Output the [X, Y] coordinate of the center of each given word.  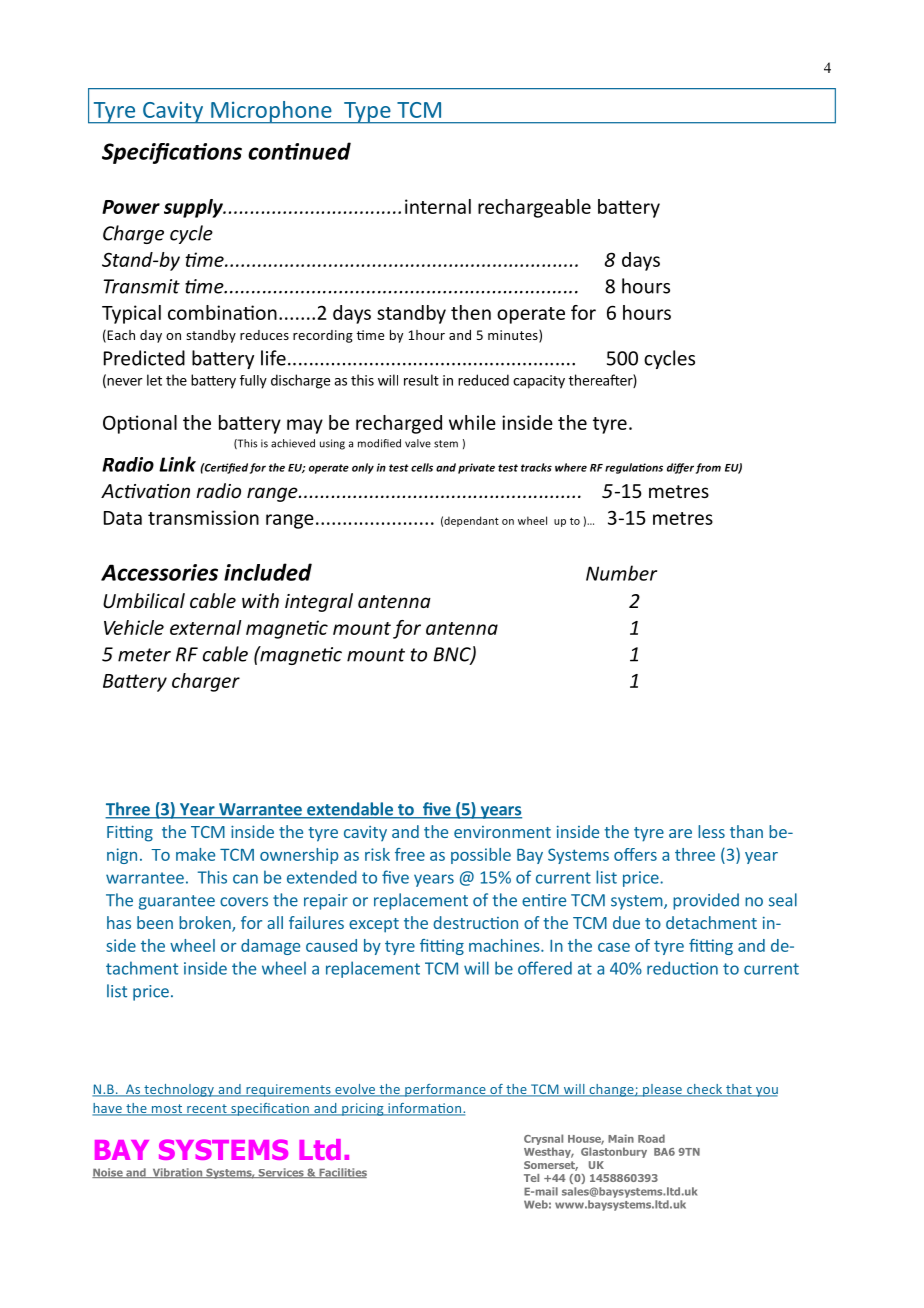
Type [367, 113]
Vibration [177, 1173]
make [195, 854]
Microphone [271, 112]
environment [502, 832]
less [711, 831]
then [471, 312]
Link [177, 464]
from [708, 468]
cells [422, 467]
